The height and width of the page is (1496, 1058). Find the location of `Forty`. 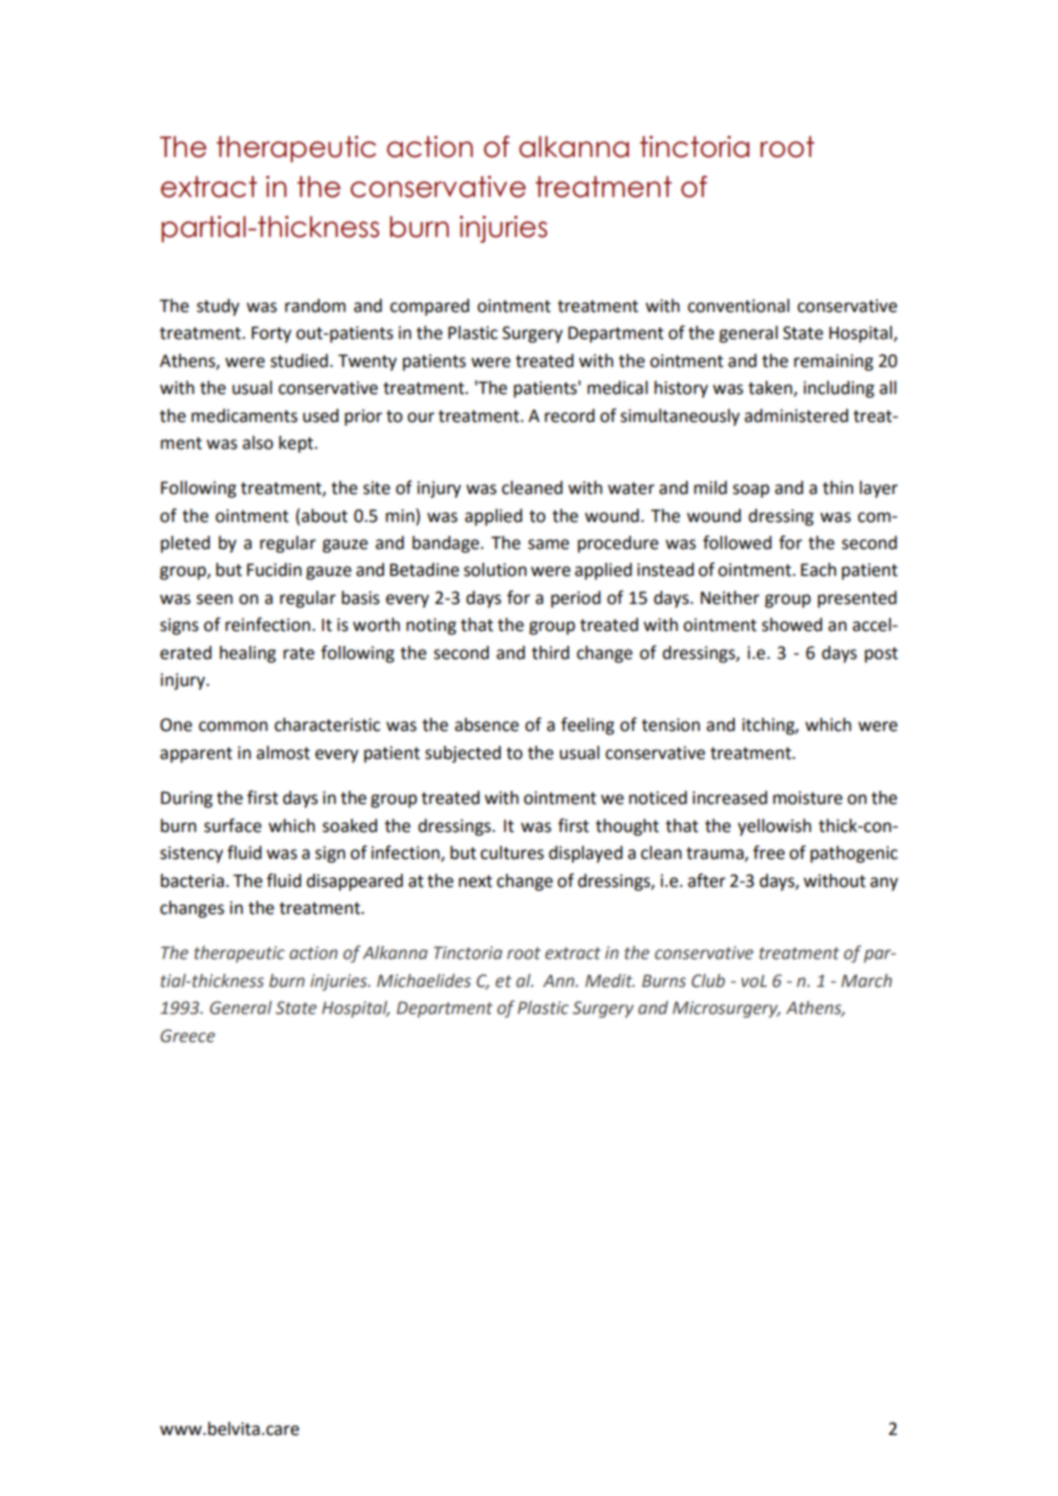

Forty is located at coordinates (272, 334).
